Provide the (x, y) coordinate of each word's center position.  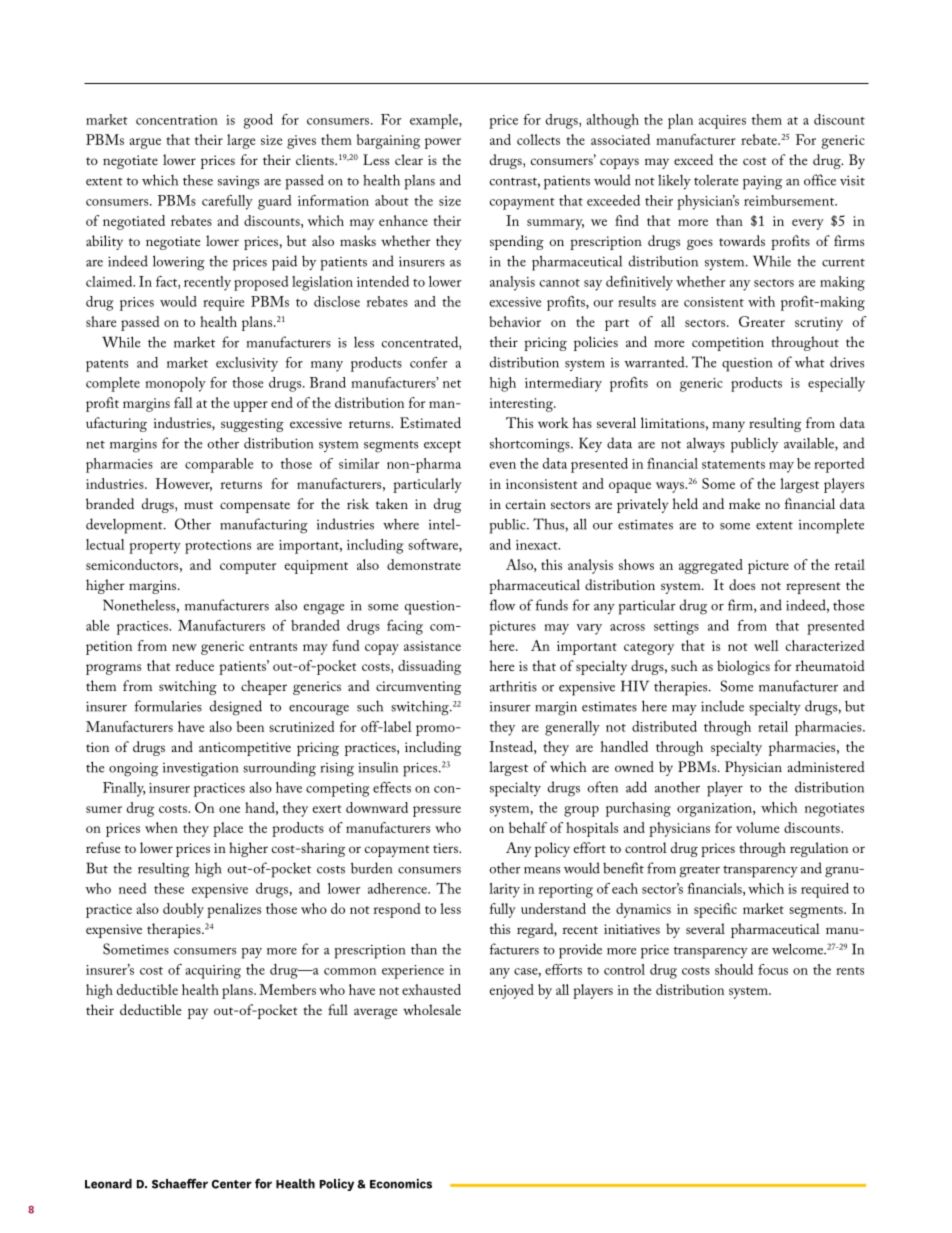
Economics (401, 1184)
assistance (432, 646)
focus (773, 969)
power (443, 143)
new (184, 647)
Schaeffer (180, 1184)
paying (762, 182)
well (766, 645)
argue (145, 143)
